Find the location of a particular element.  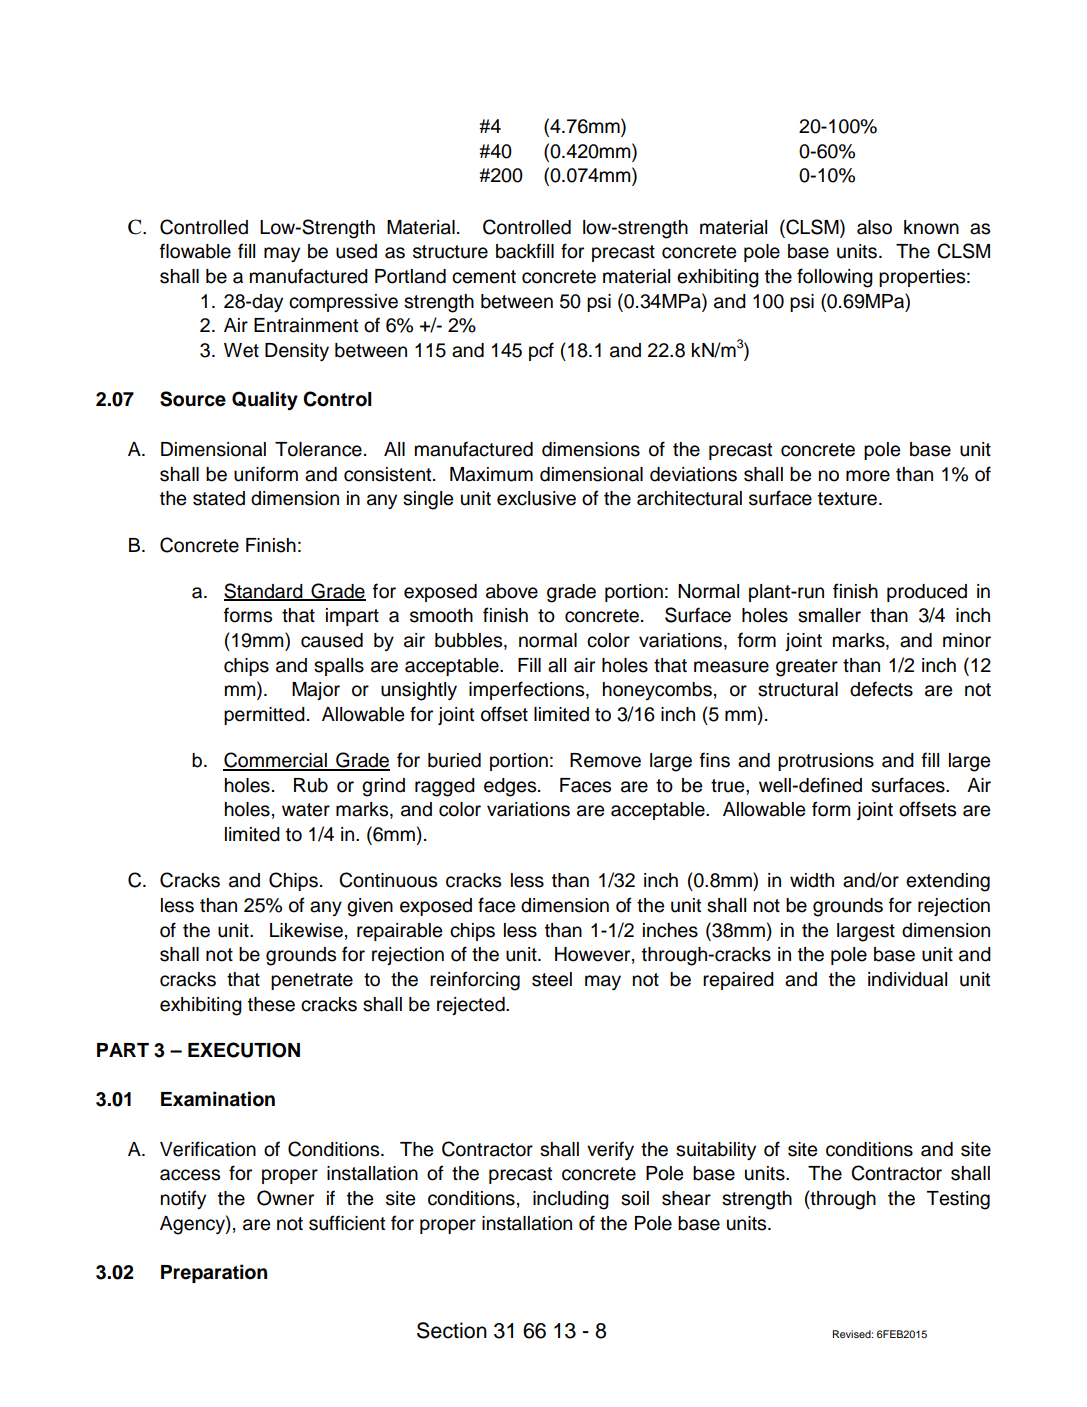

Preparation is located at coordinates (214, 1273).
